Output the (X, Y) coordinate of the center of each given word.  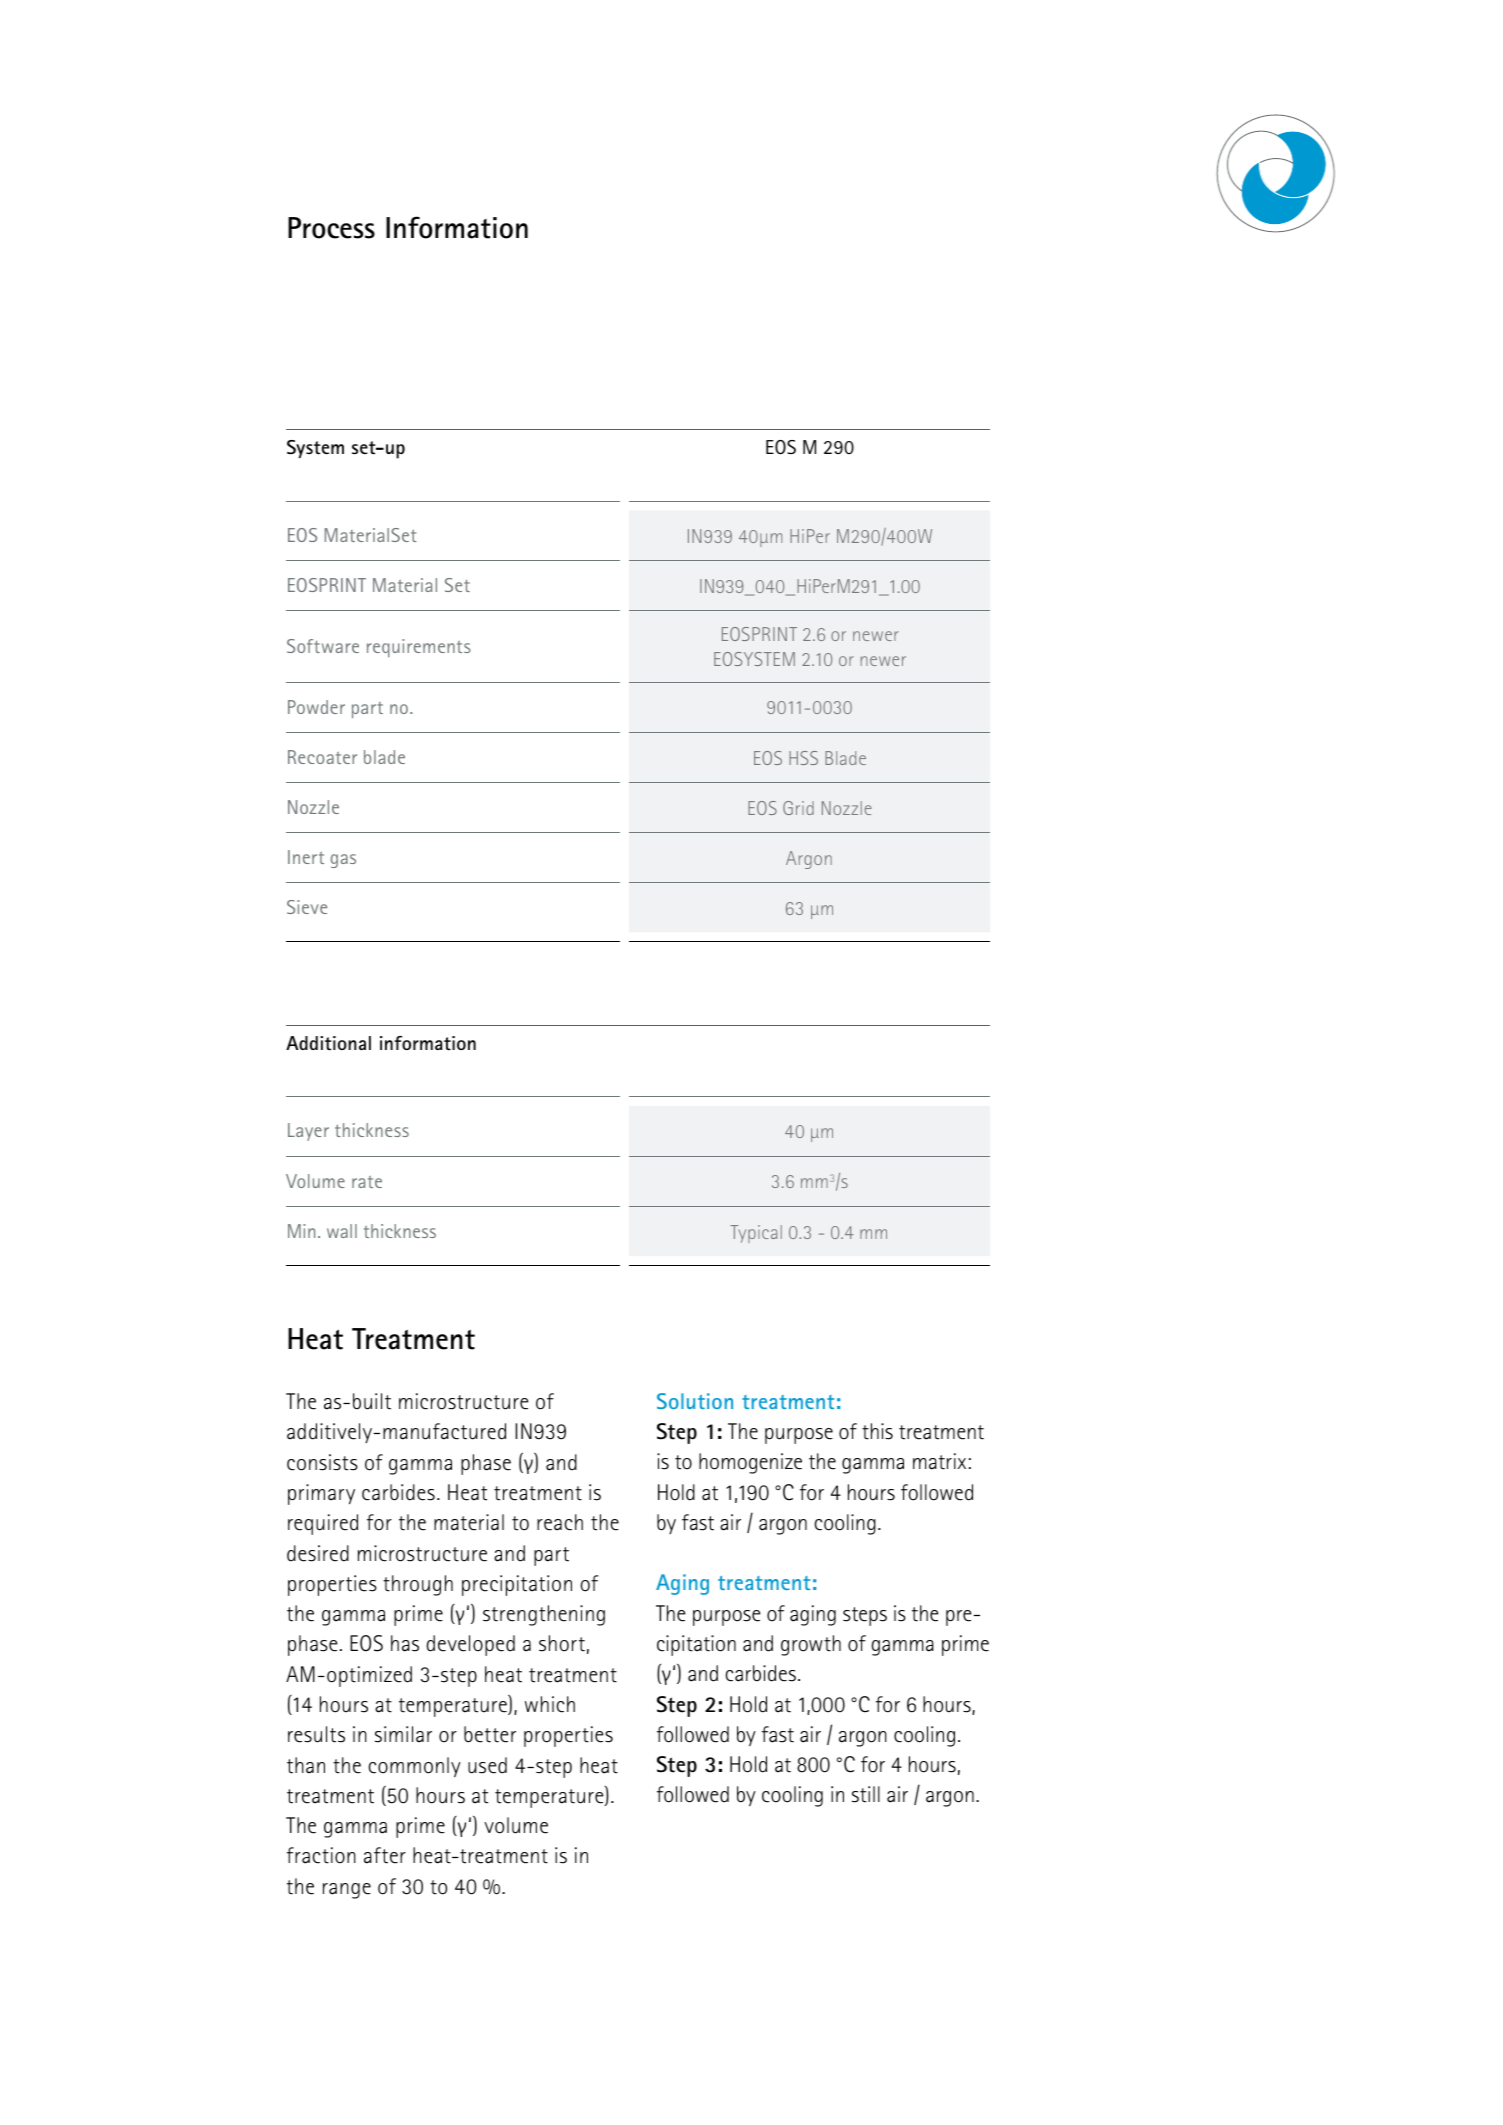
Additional (328, 1043)
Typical (756, 1234)
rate (367, 1182)
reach (560, 1522)
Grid (798, 808)
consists (322, 1462)
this (877, 1431)
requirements (419, 648)
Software (323, 646)
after (385, 1855)
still (866, 1794)
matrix (939, 1461)
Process (331, 228)
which (550, 1704)
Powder (316, 707)
